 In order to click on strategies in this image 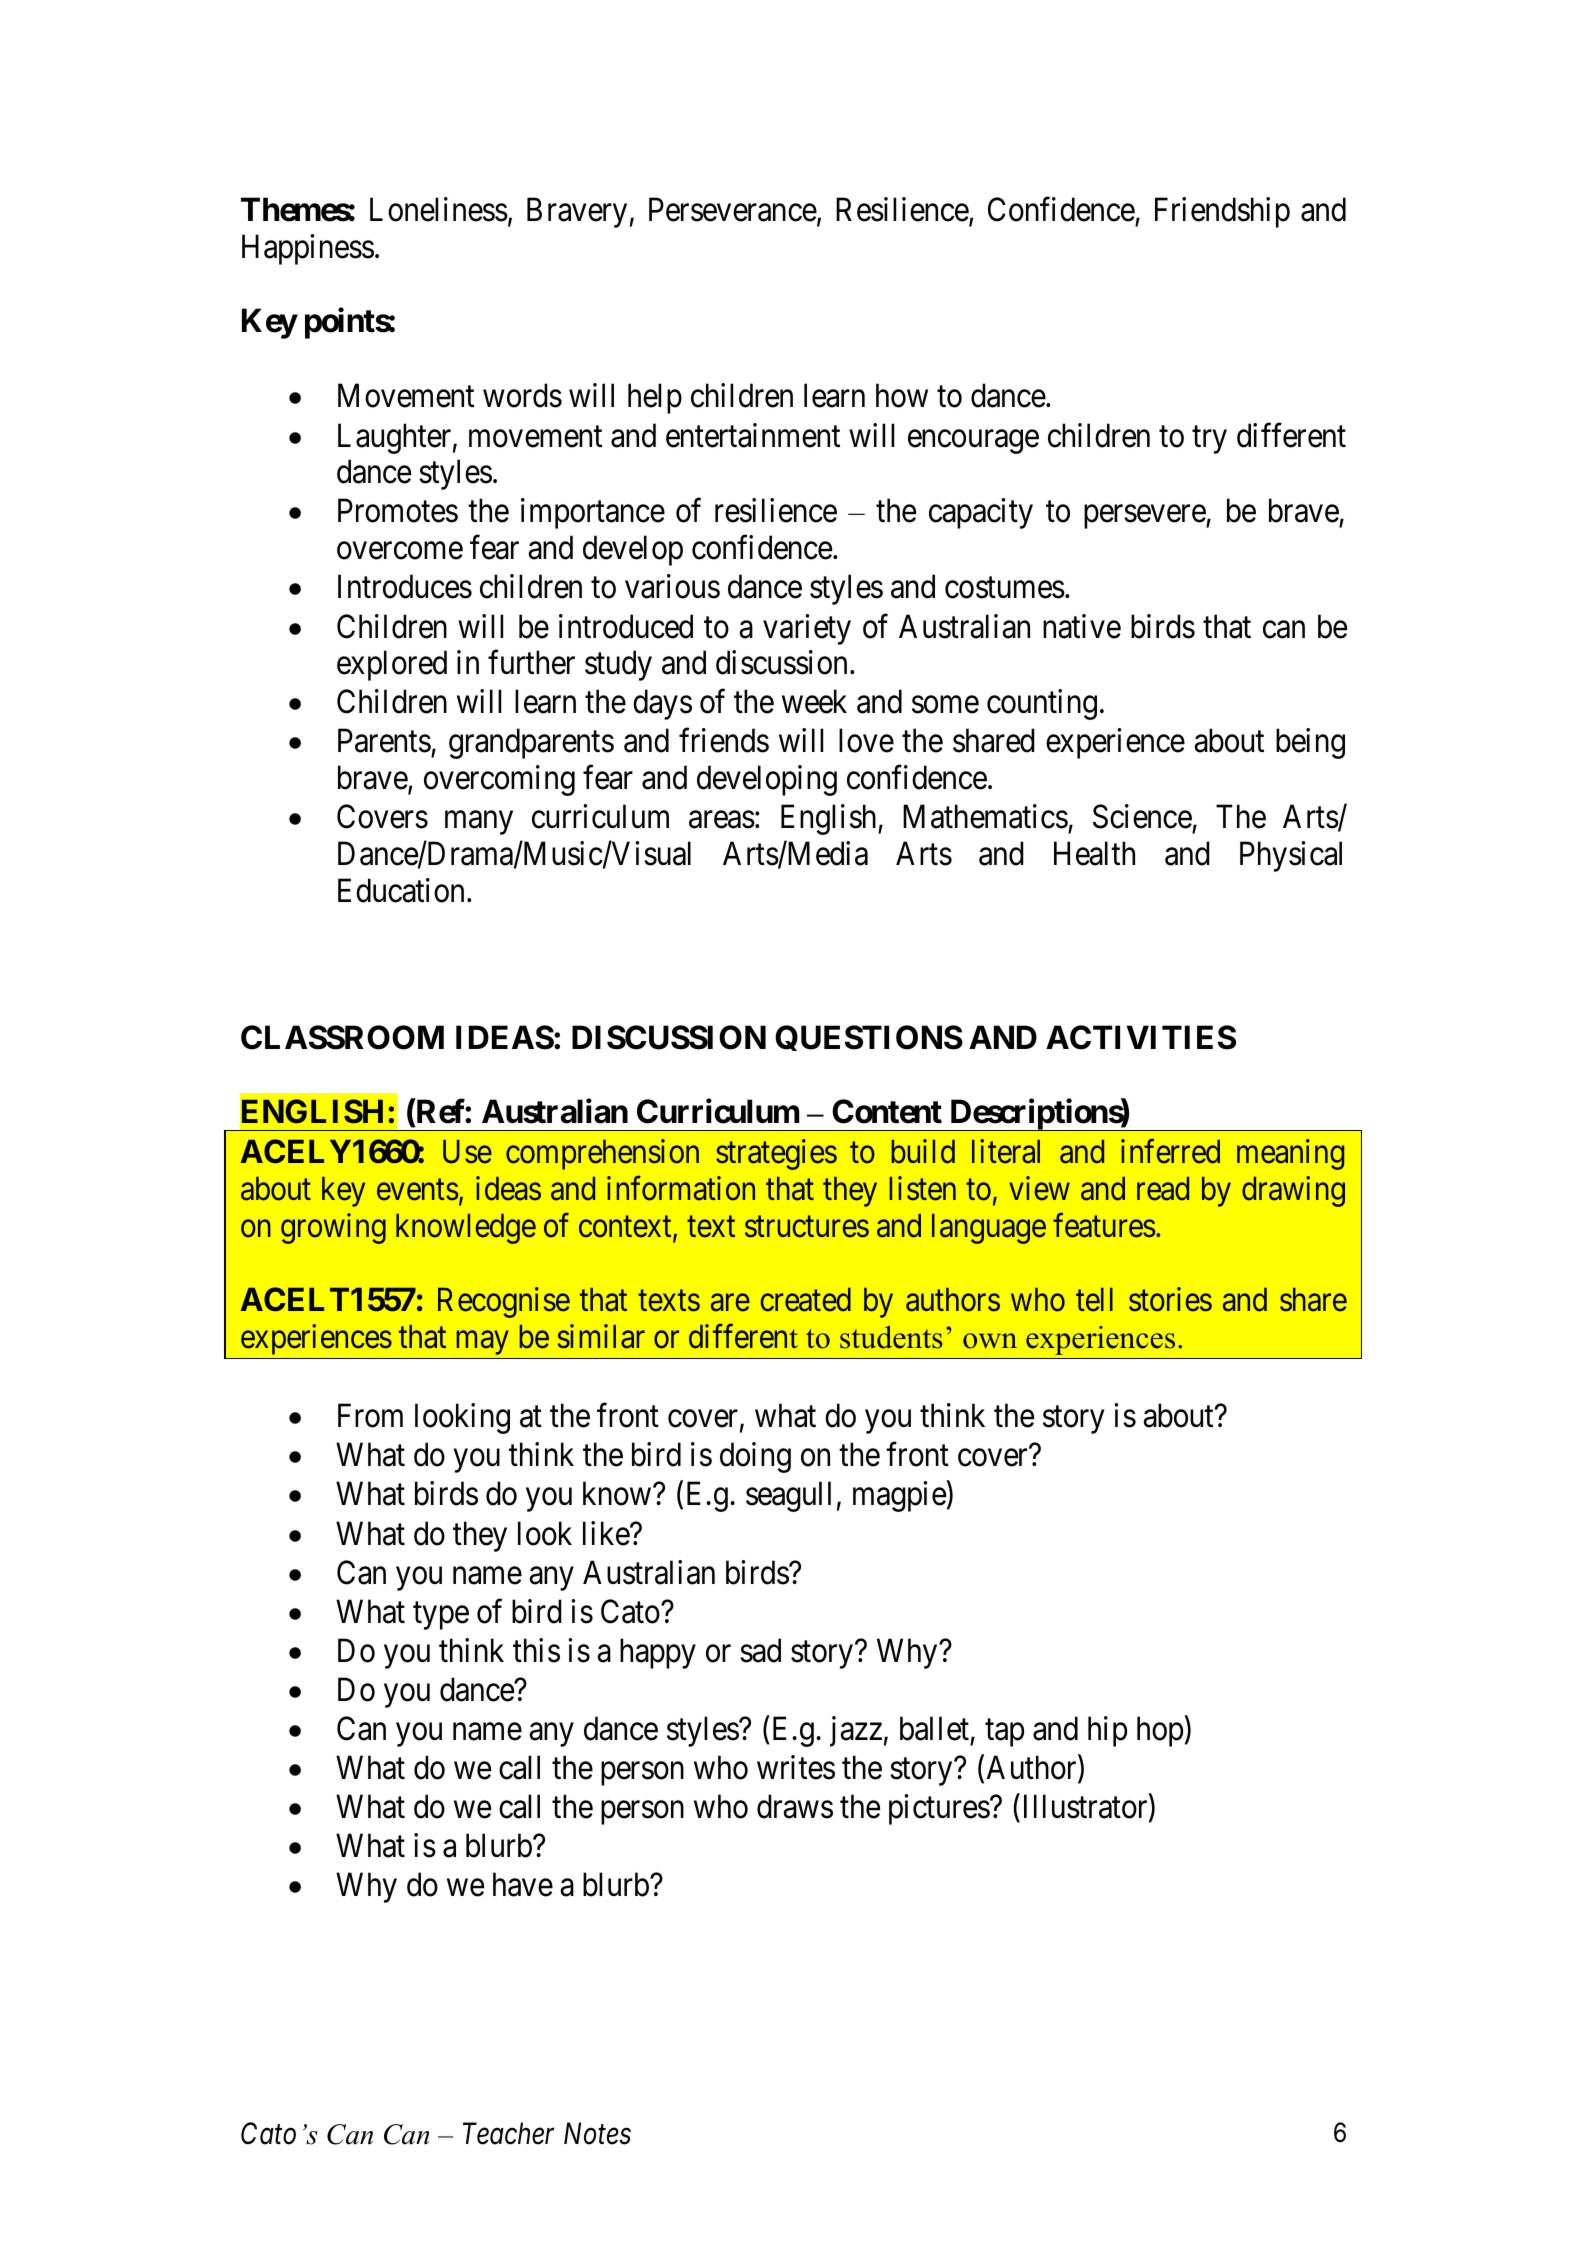, I will do `click(776, 1154)`.
